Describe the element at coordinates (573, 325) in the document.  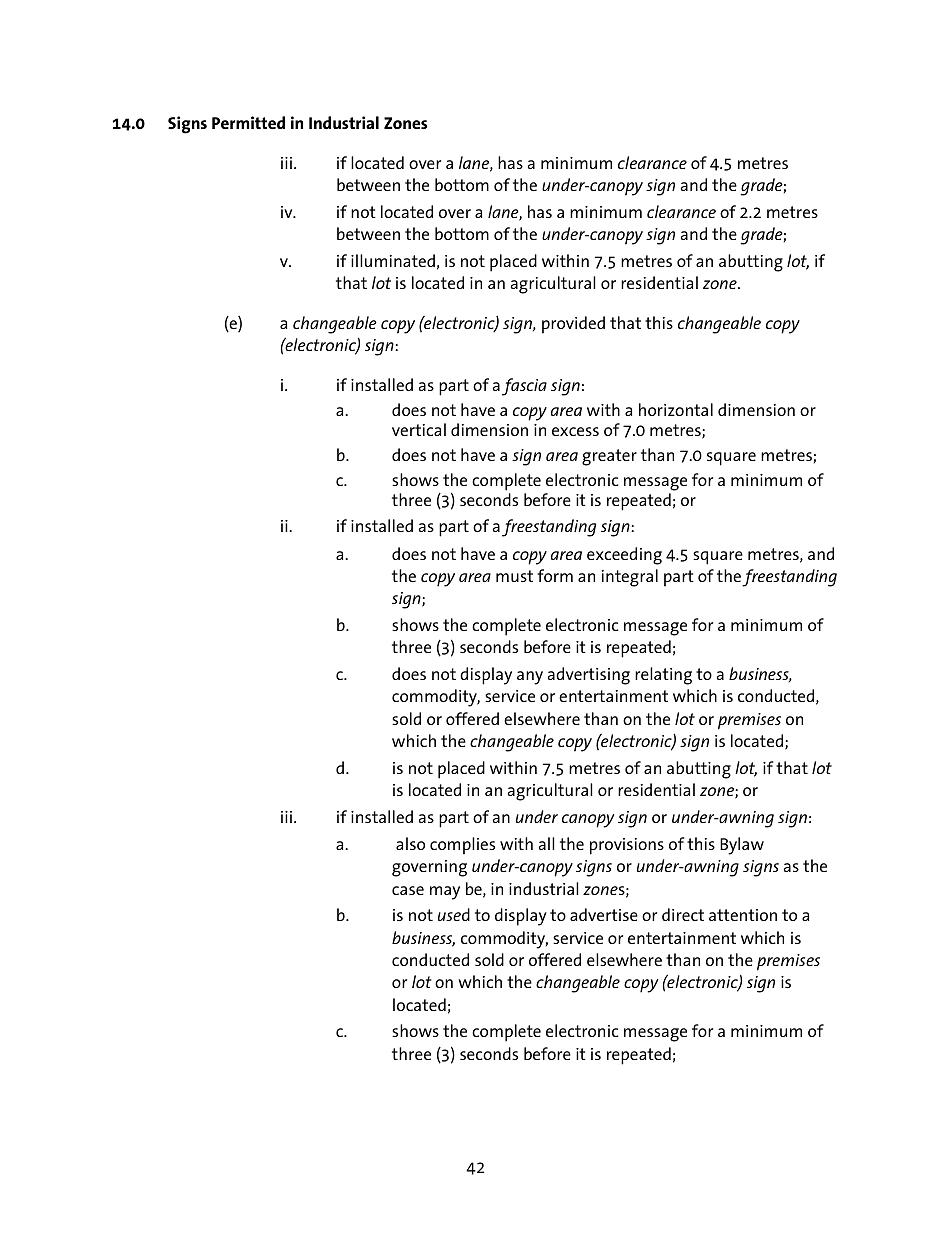
I see `provided` at that location.
